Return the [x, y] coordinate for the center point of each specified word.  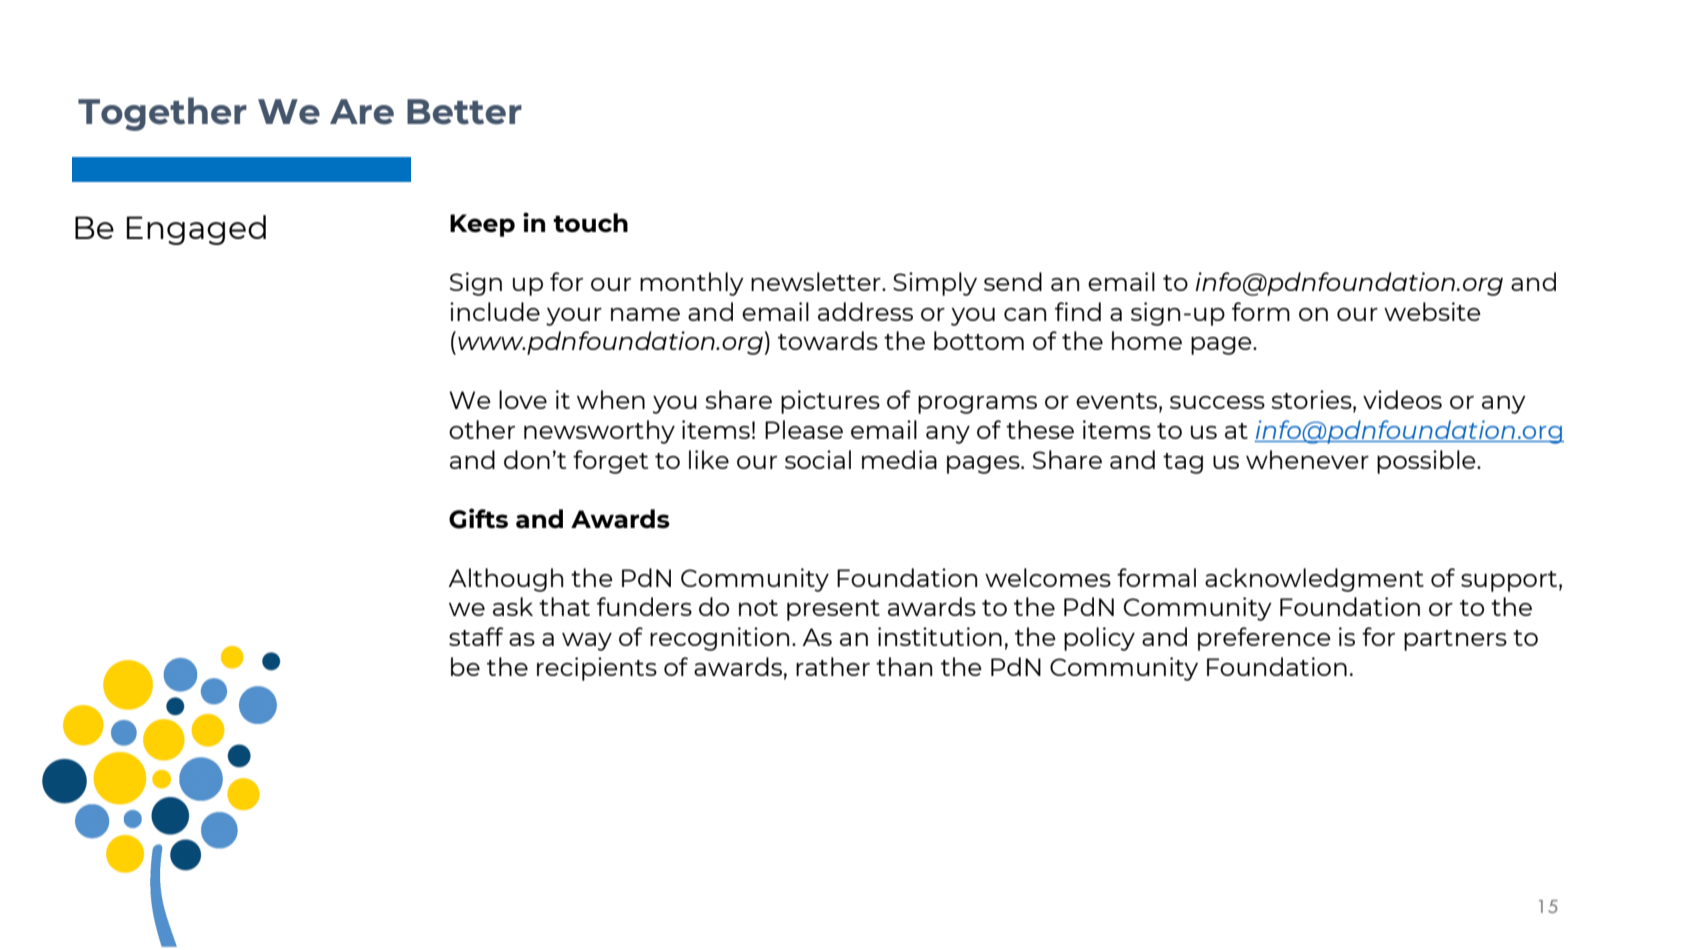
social [818, 459]
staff [476, 636]
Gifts [478, 518]
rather [833, 666]
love [523, 399]
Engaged [196, 230]
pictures [830, 402]
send [1013, 281]
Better [464, 112]
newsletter [817, 281]
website [1432, 311]
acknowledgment [1314, 580]
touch [590, 223]
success [1217, 402]
